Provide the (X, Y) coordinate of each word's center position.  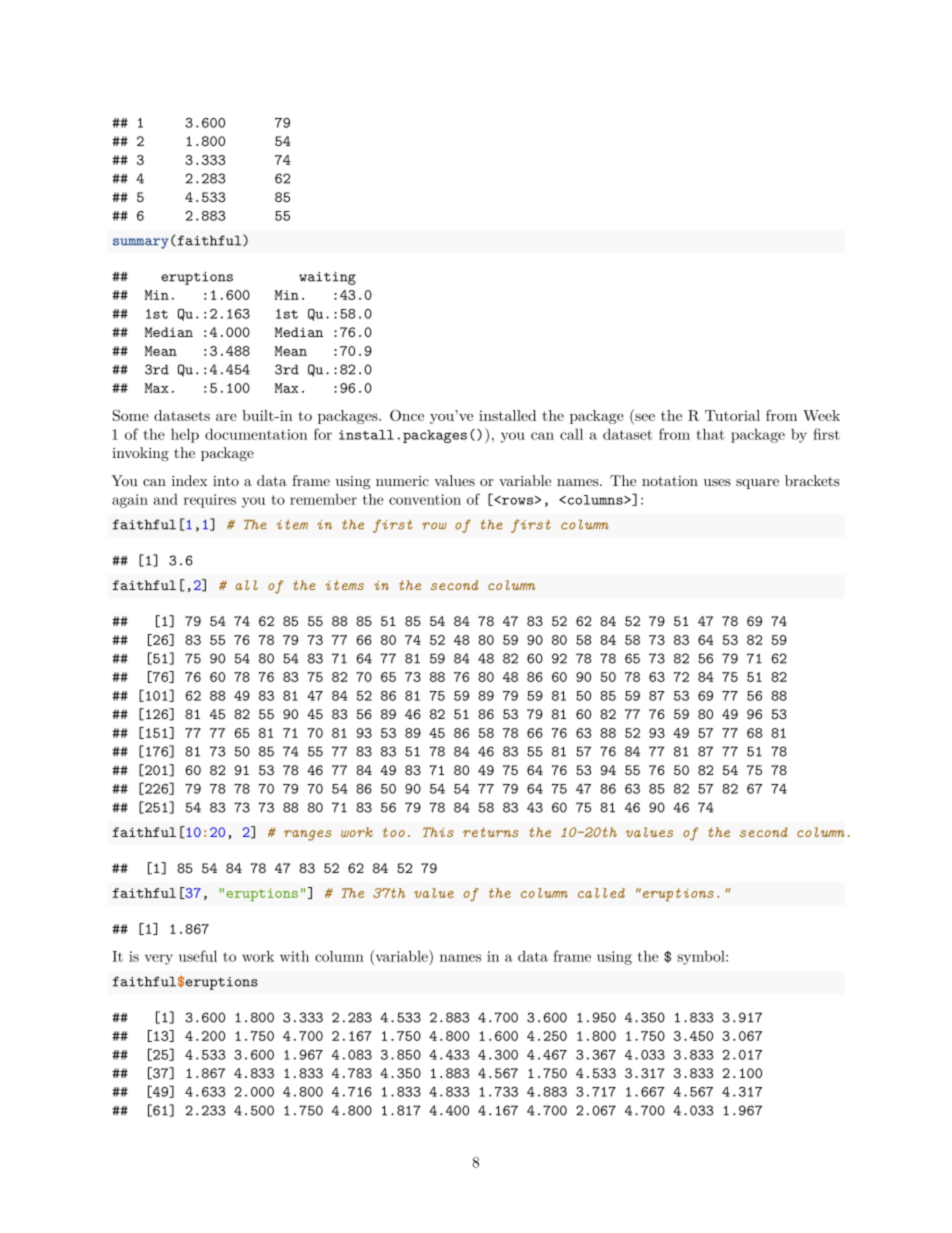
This (438, 832)
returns (491, 832)
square (757, 484)
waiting (327, 278)
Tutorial (732, 415)
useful (198, 956)
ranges (308, 835)
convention (425, 499)
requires (210, 501)
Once (407, 415)
